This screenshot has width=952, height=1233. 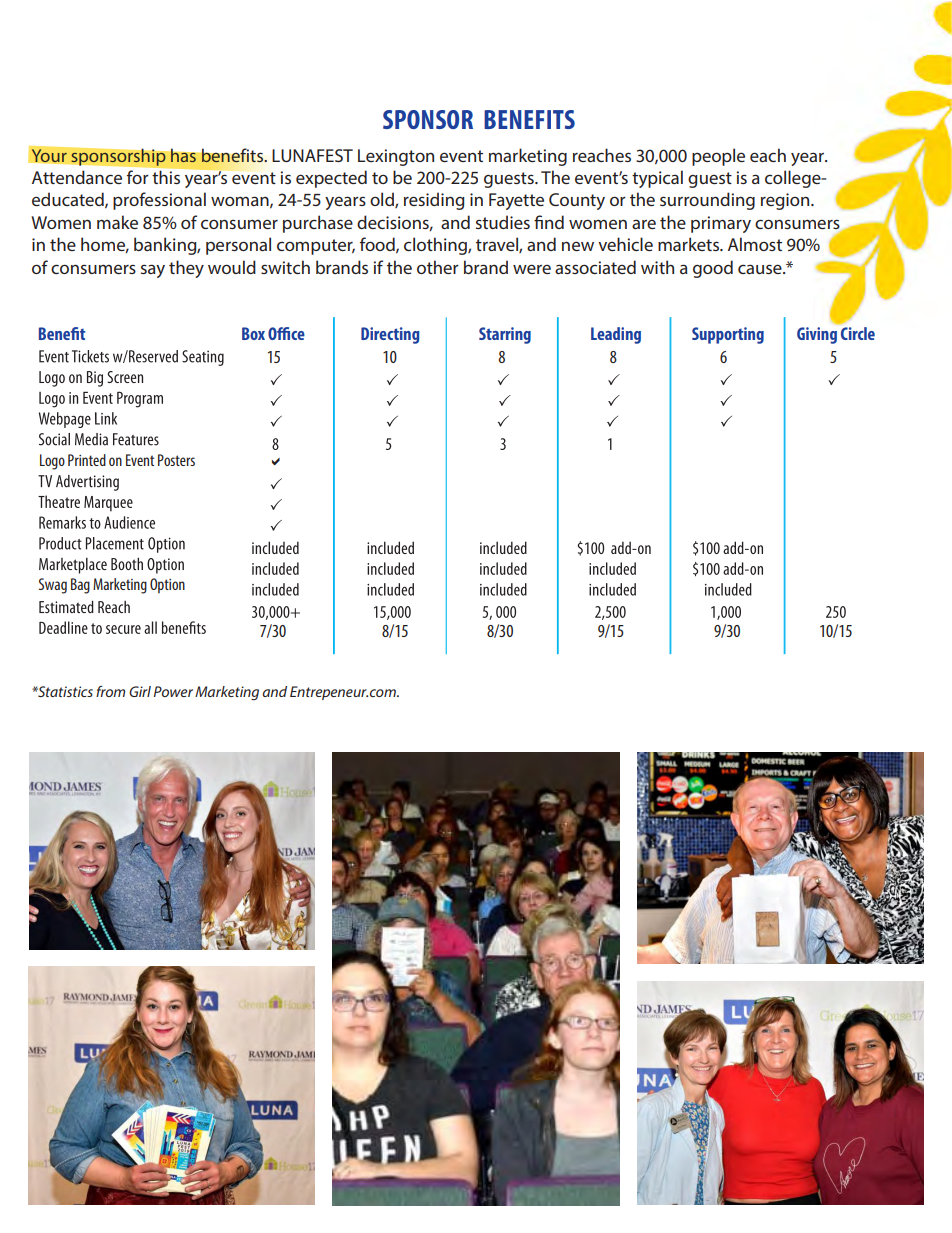 I want to click on Option, so click(x=167, y=586).
